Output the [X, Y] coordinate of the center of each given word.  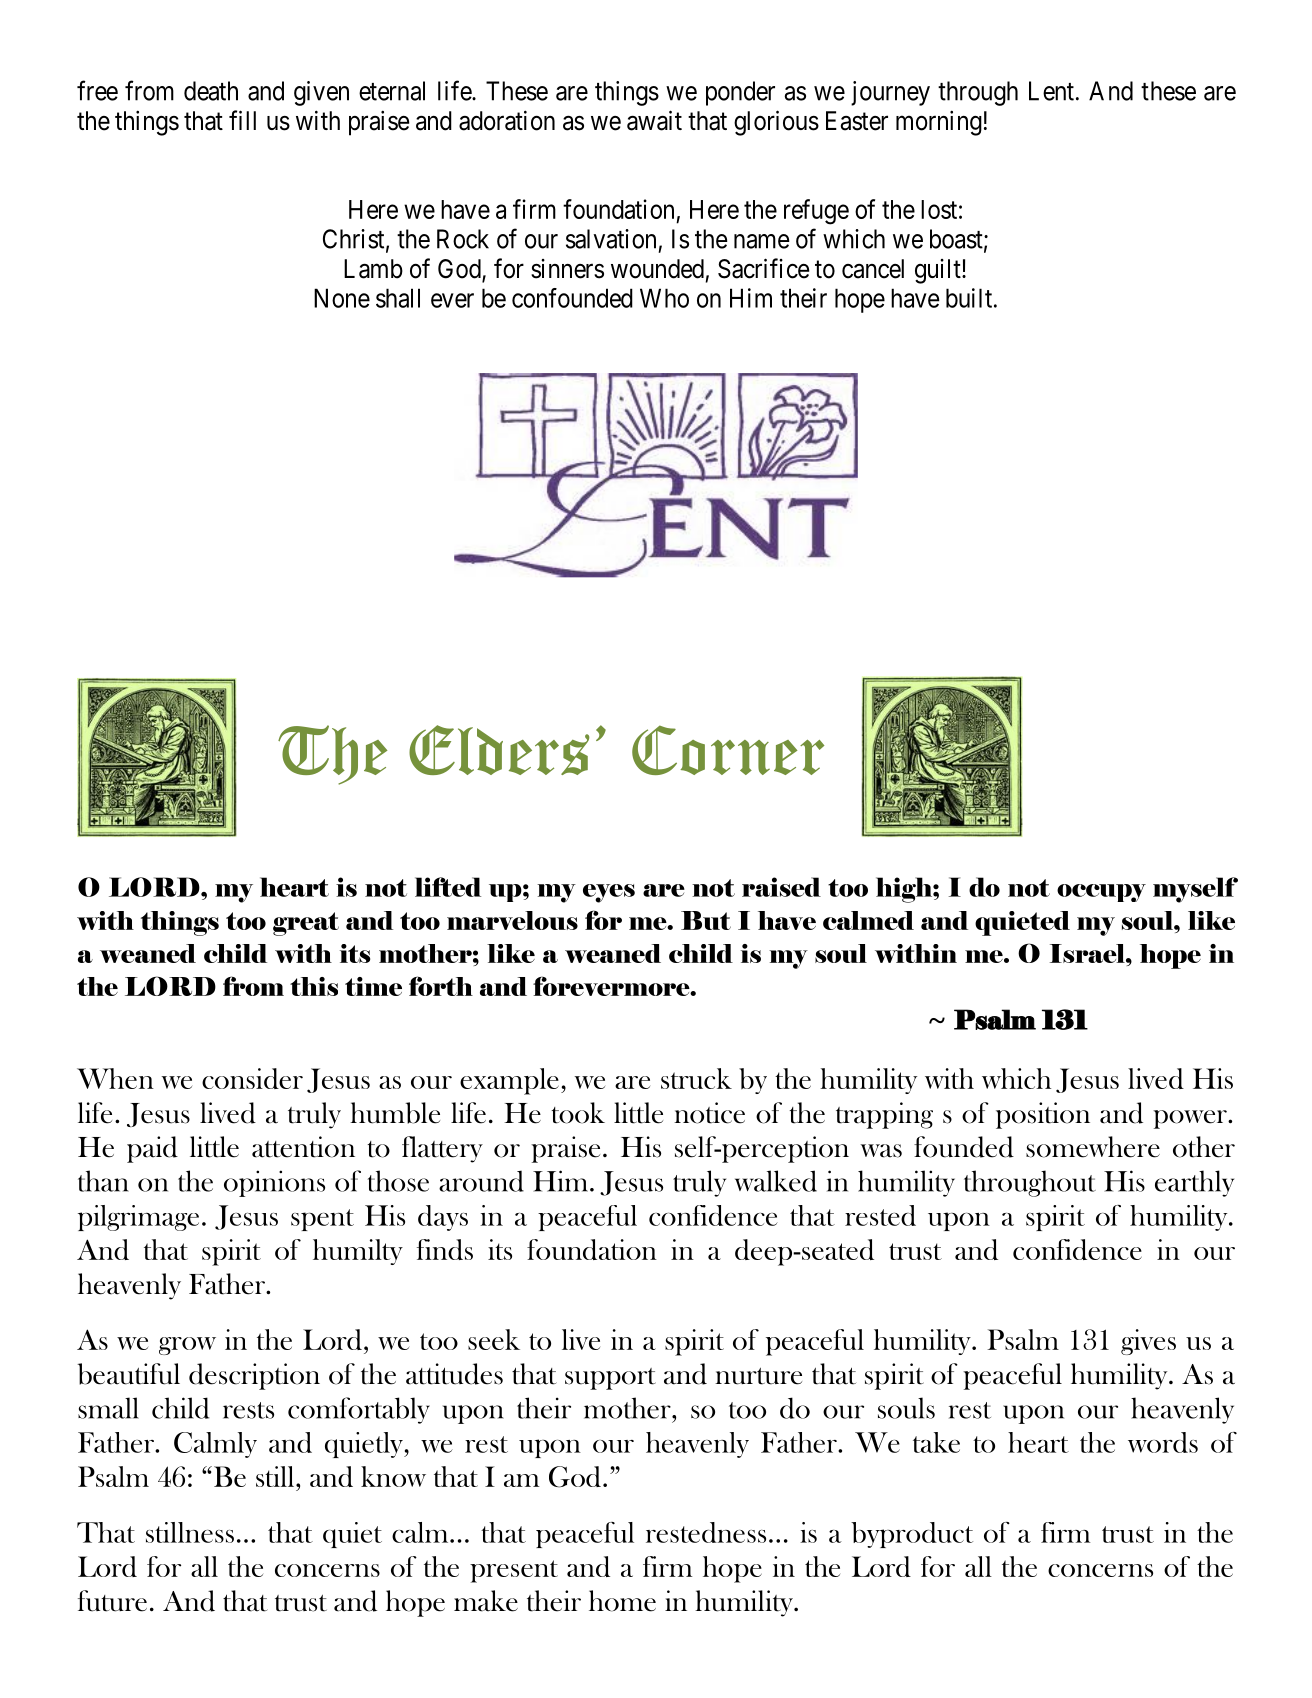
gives [1148, 1342]
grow [187, 1346]
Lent [1053, 91]
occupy [1101, 893]
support [610, 1379]
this [314, 986]
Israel [1088, 953]
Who [664, 298]
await [654, 120]
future [112, 1601]
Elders [499, 750]
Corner [728, 750]
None [342, 298]
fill [242, 120]
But [706, 920]
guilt [939, 271]
